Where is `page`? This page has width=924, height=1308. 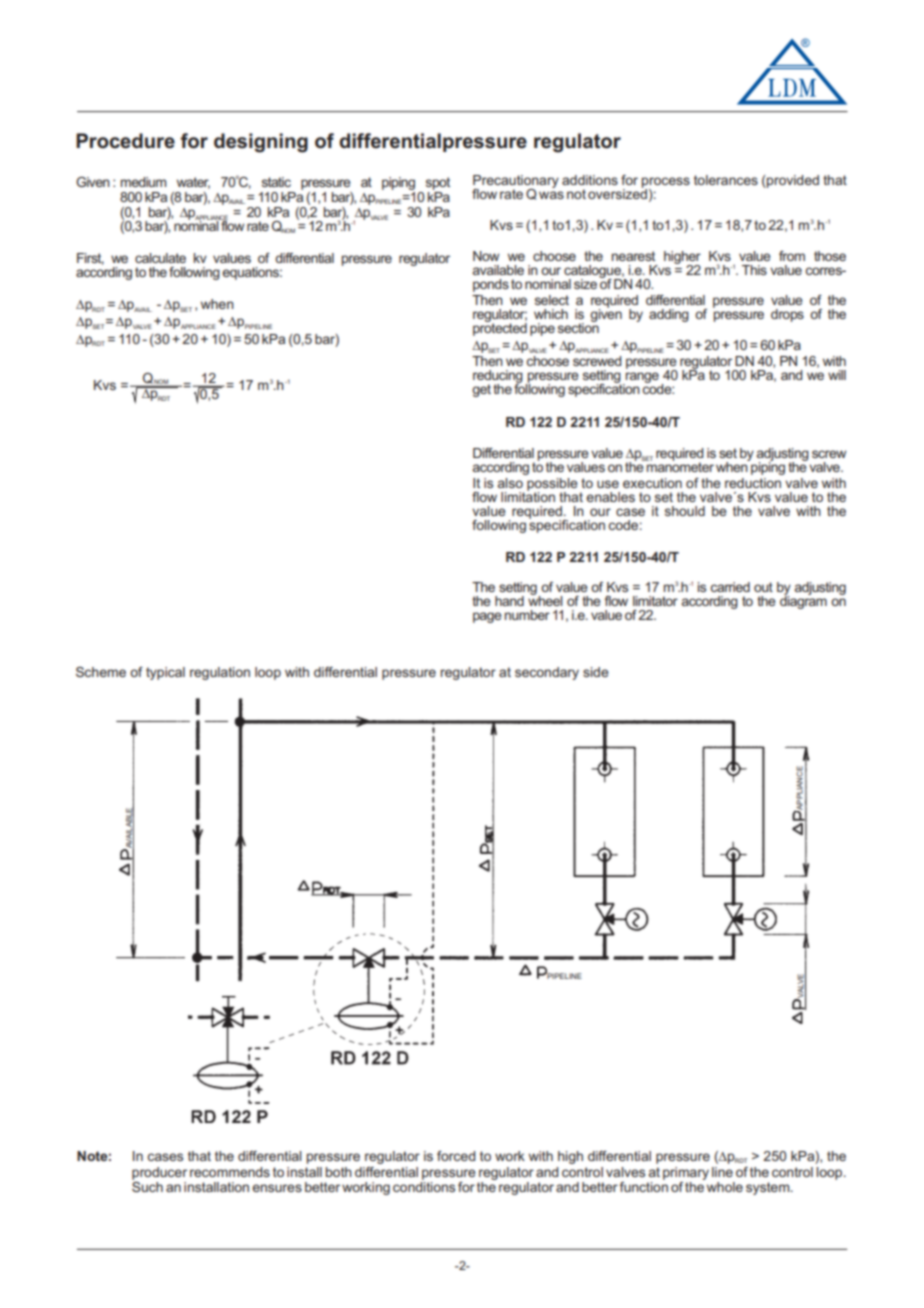
page is located at coordinates (487, 617).
